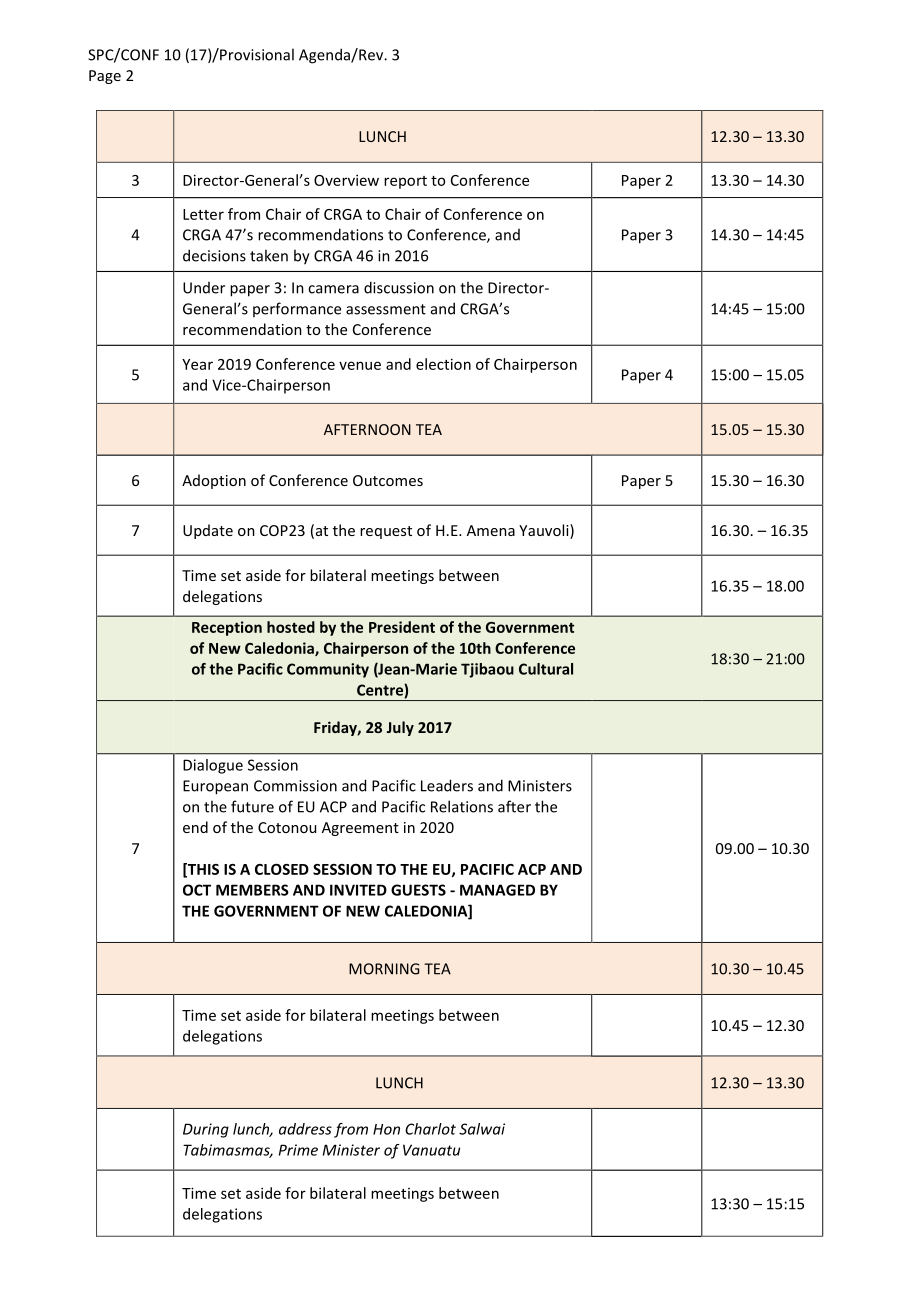  What do you see at coordinates (346, 180) in the screenshot?
I see `Overview` at bounding box center [346, 180].
